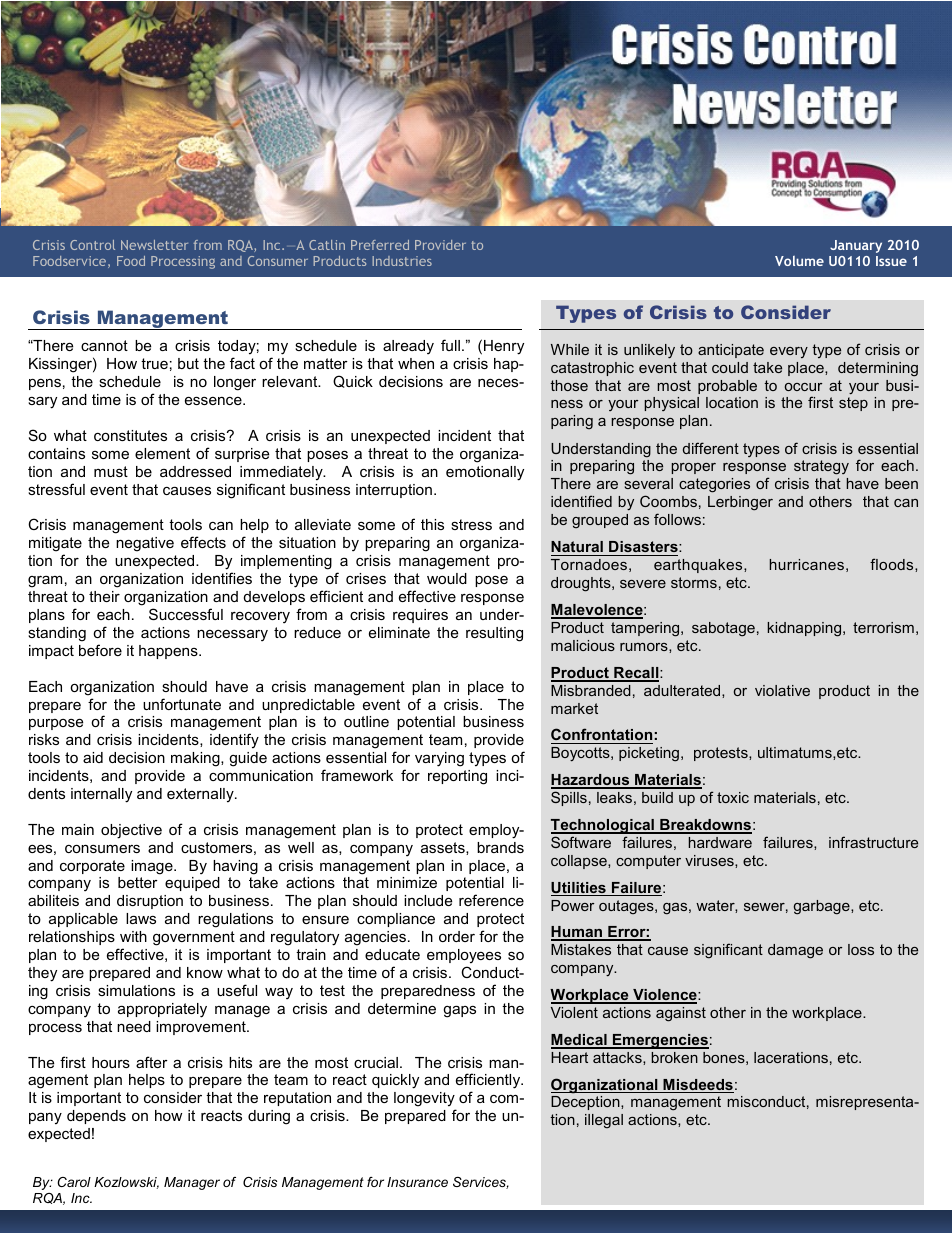  What do you see at coordinates (806, 564) in the page?
I see `hurricanes` at bounding box center [806, 564].
